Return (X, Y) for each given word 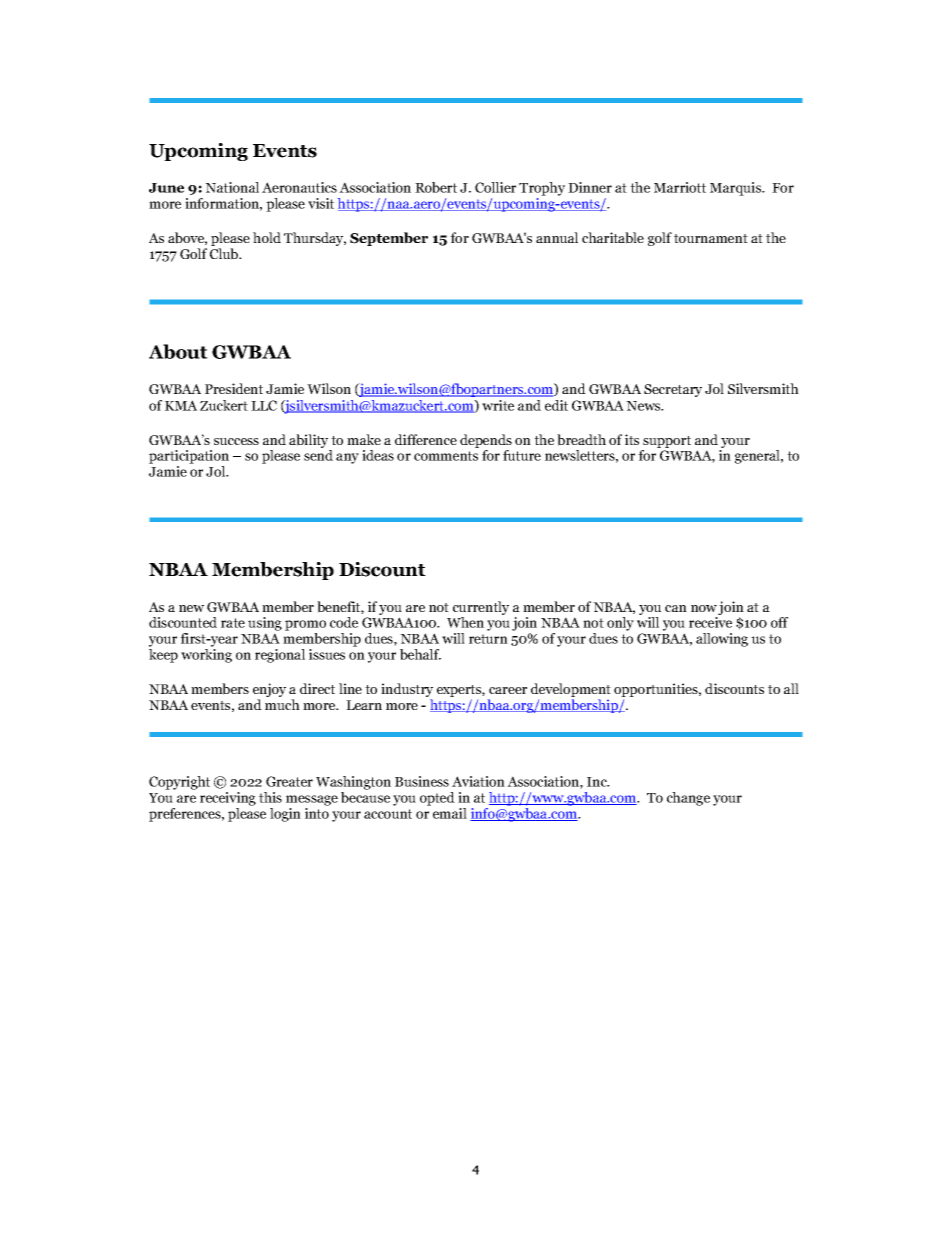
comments (446, 456)
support (667, 442)
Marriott (680, 187)
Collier (495, 187)
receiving (228, 799)
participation (189, 457)
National (232, 187)
